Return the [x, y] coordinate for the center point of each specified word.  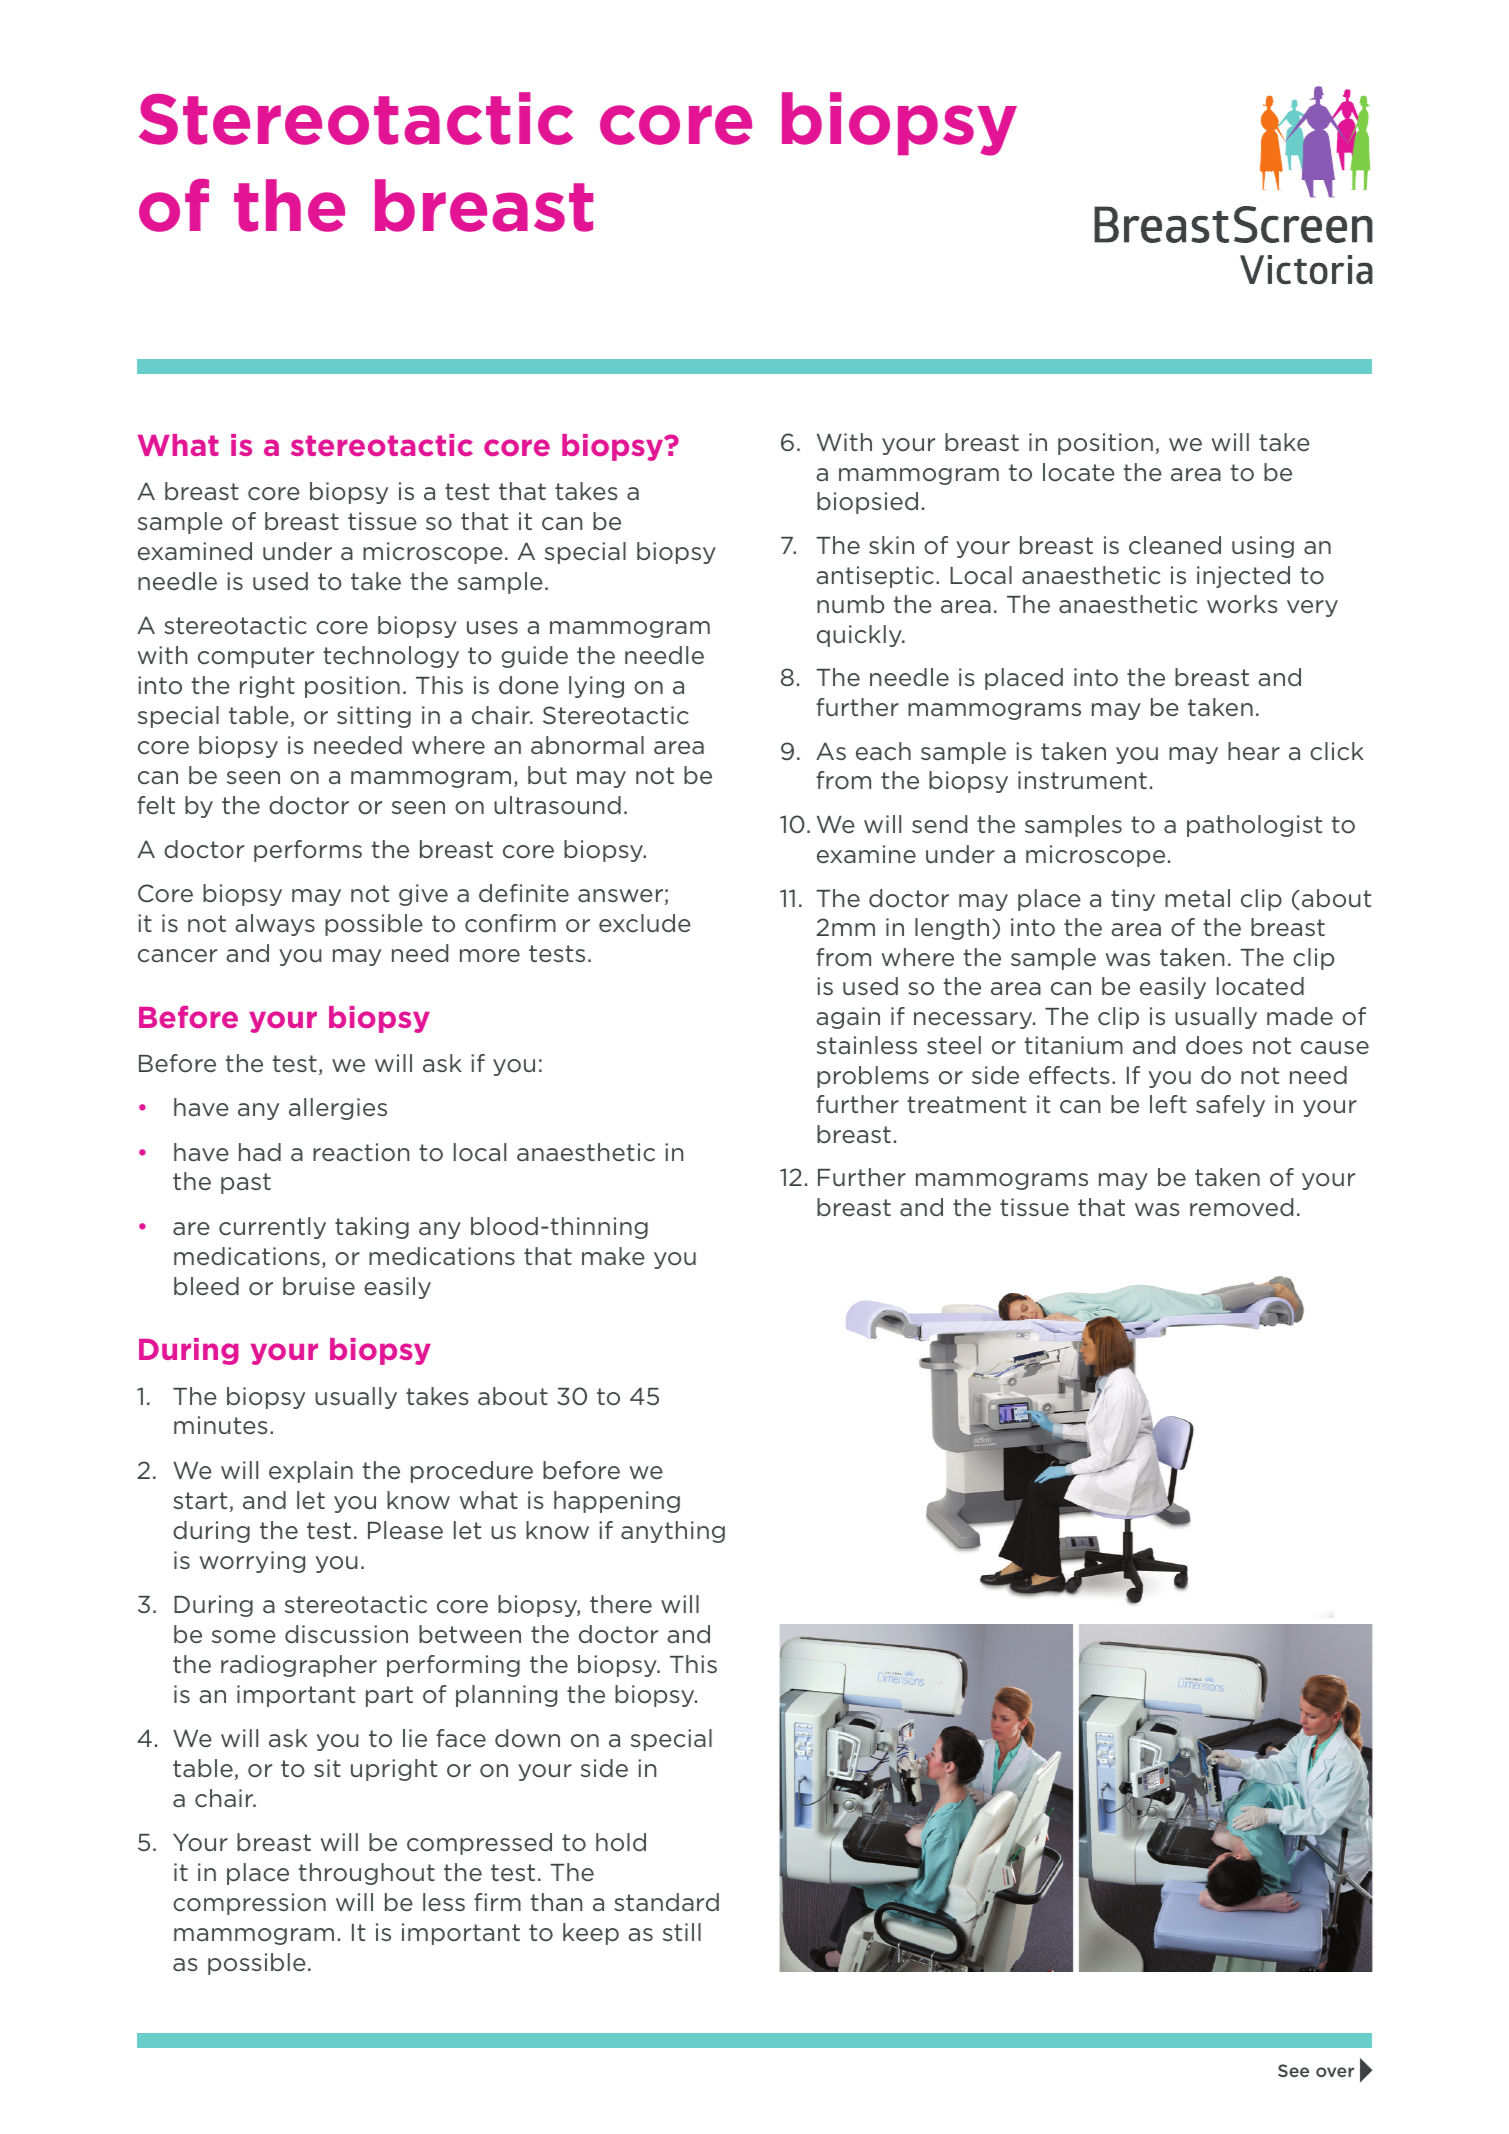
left [1168, 1104]
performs [308, 851]
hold [621, 1842]
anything [673, 1532]
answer [620, 895]
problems [873, 1077]
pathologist [1254, 826]
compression [249, 1904]
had [260, 1152]
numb [850, 604]
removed [1241, 1207]
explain [311, 1472]
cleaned [1175, 545]
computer [256, 657]
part [389, 1696]
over [1335, 2072]
